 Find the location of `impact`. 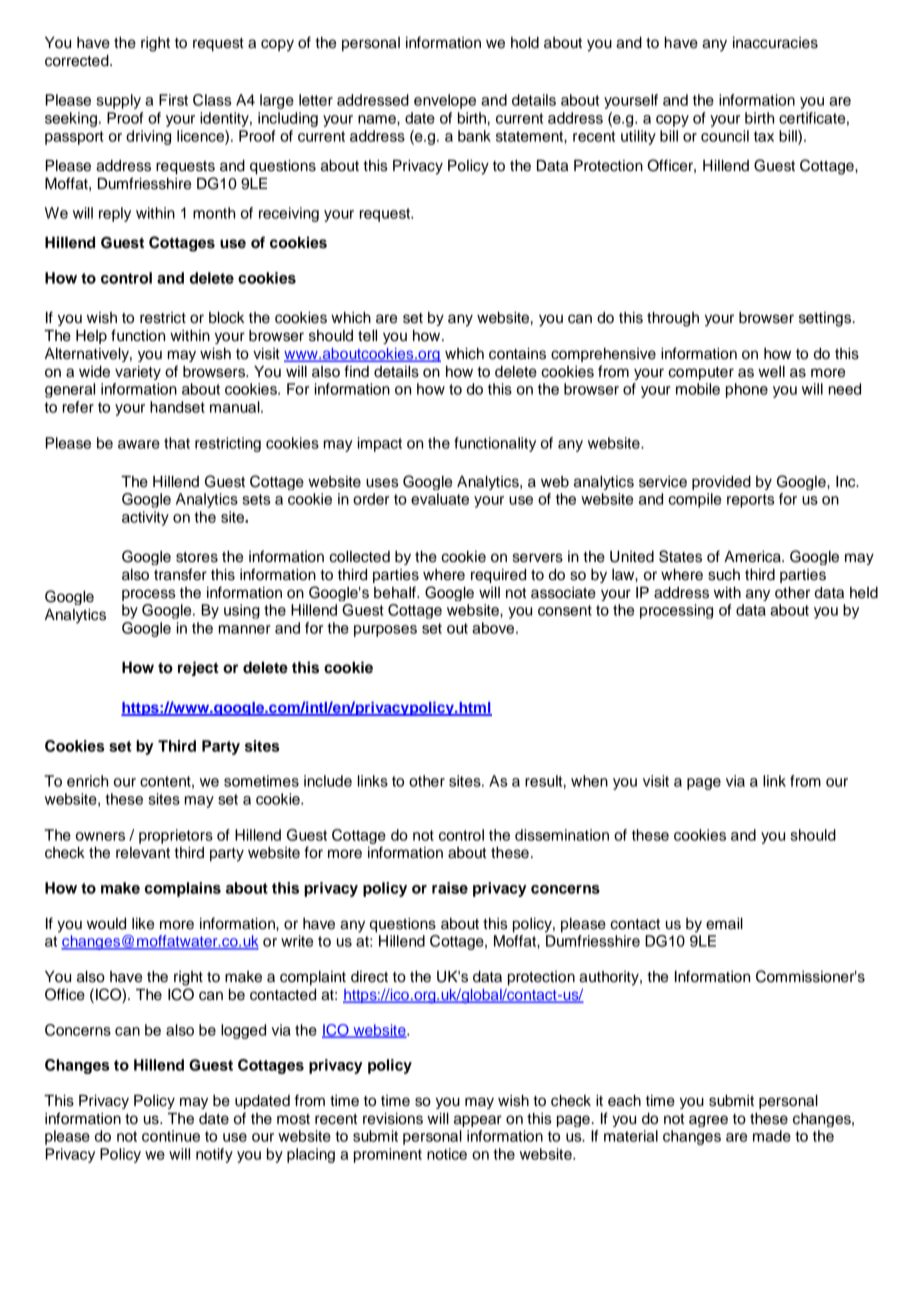

impact is located at coordinates (380, 444).
